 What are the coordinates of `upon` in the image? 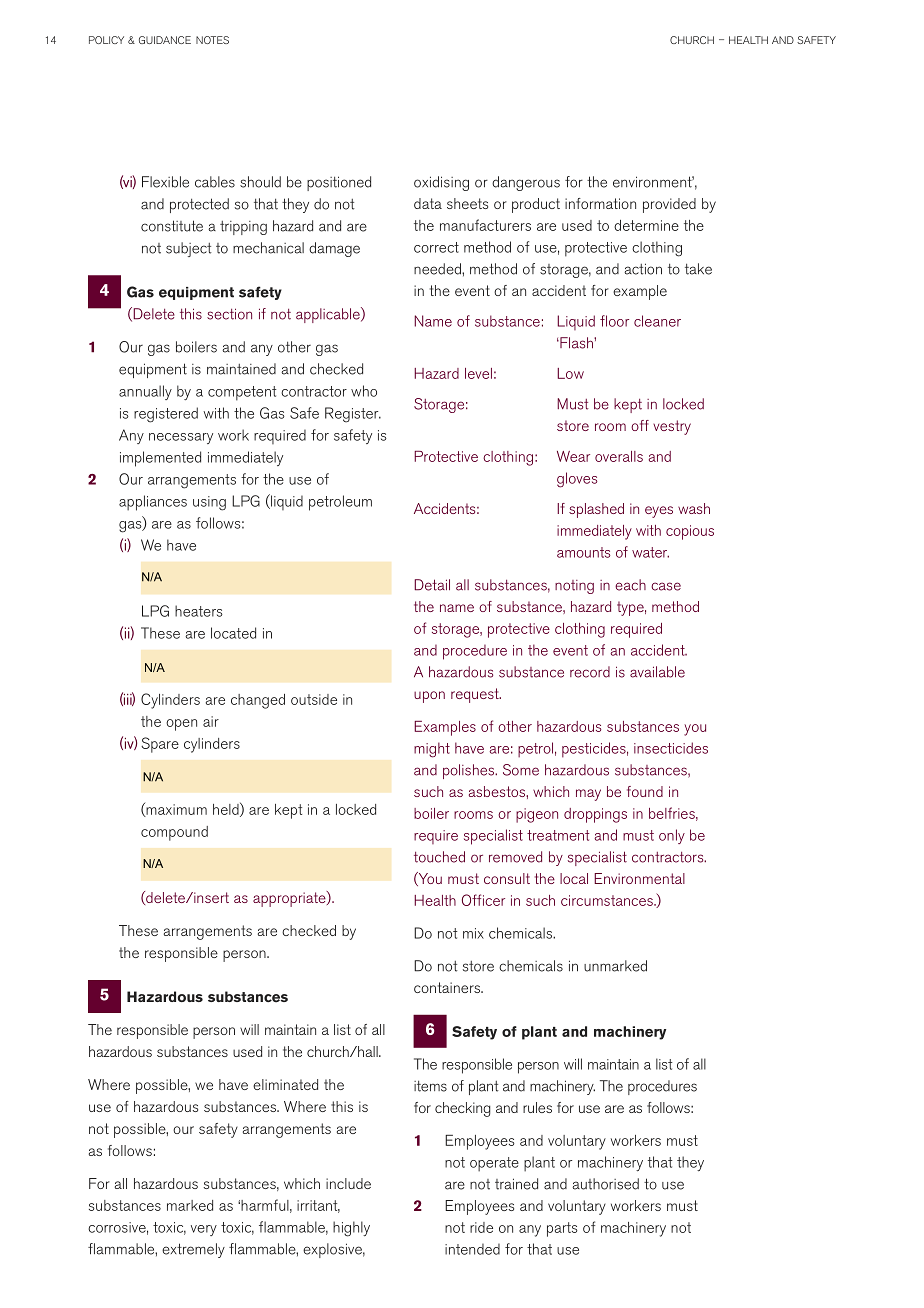 It's located at (429, 697).
